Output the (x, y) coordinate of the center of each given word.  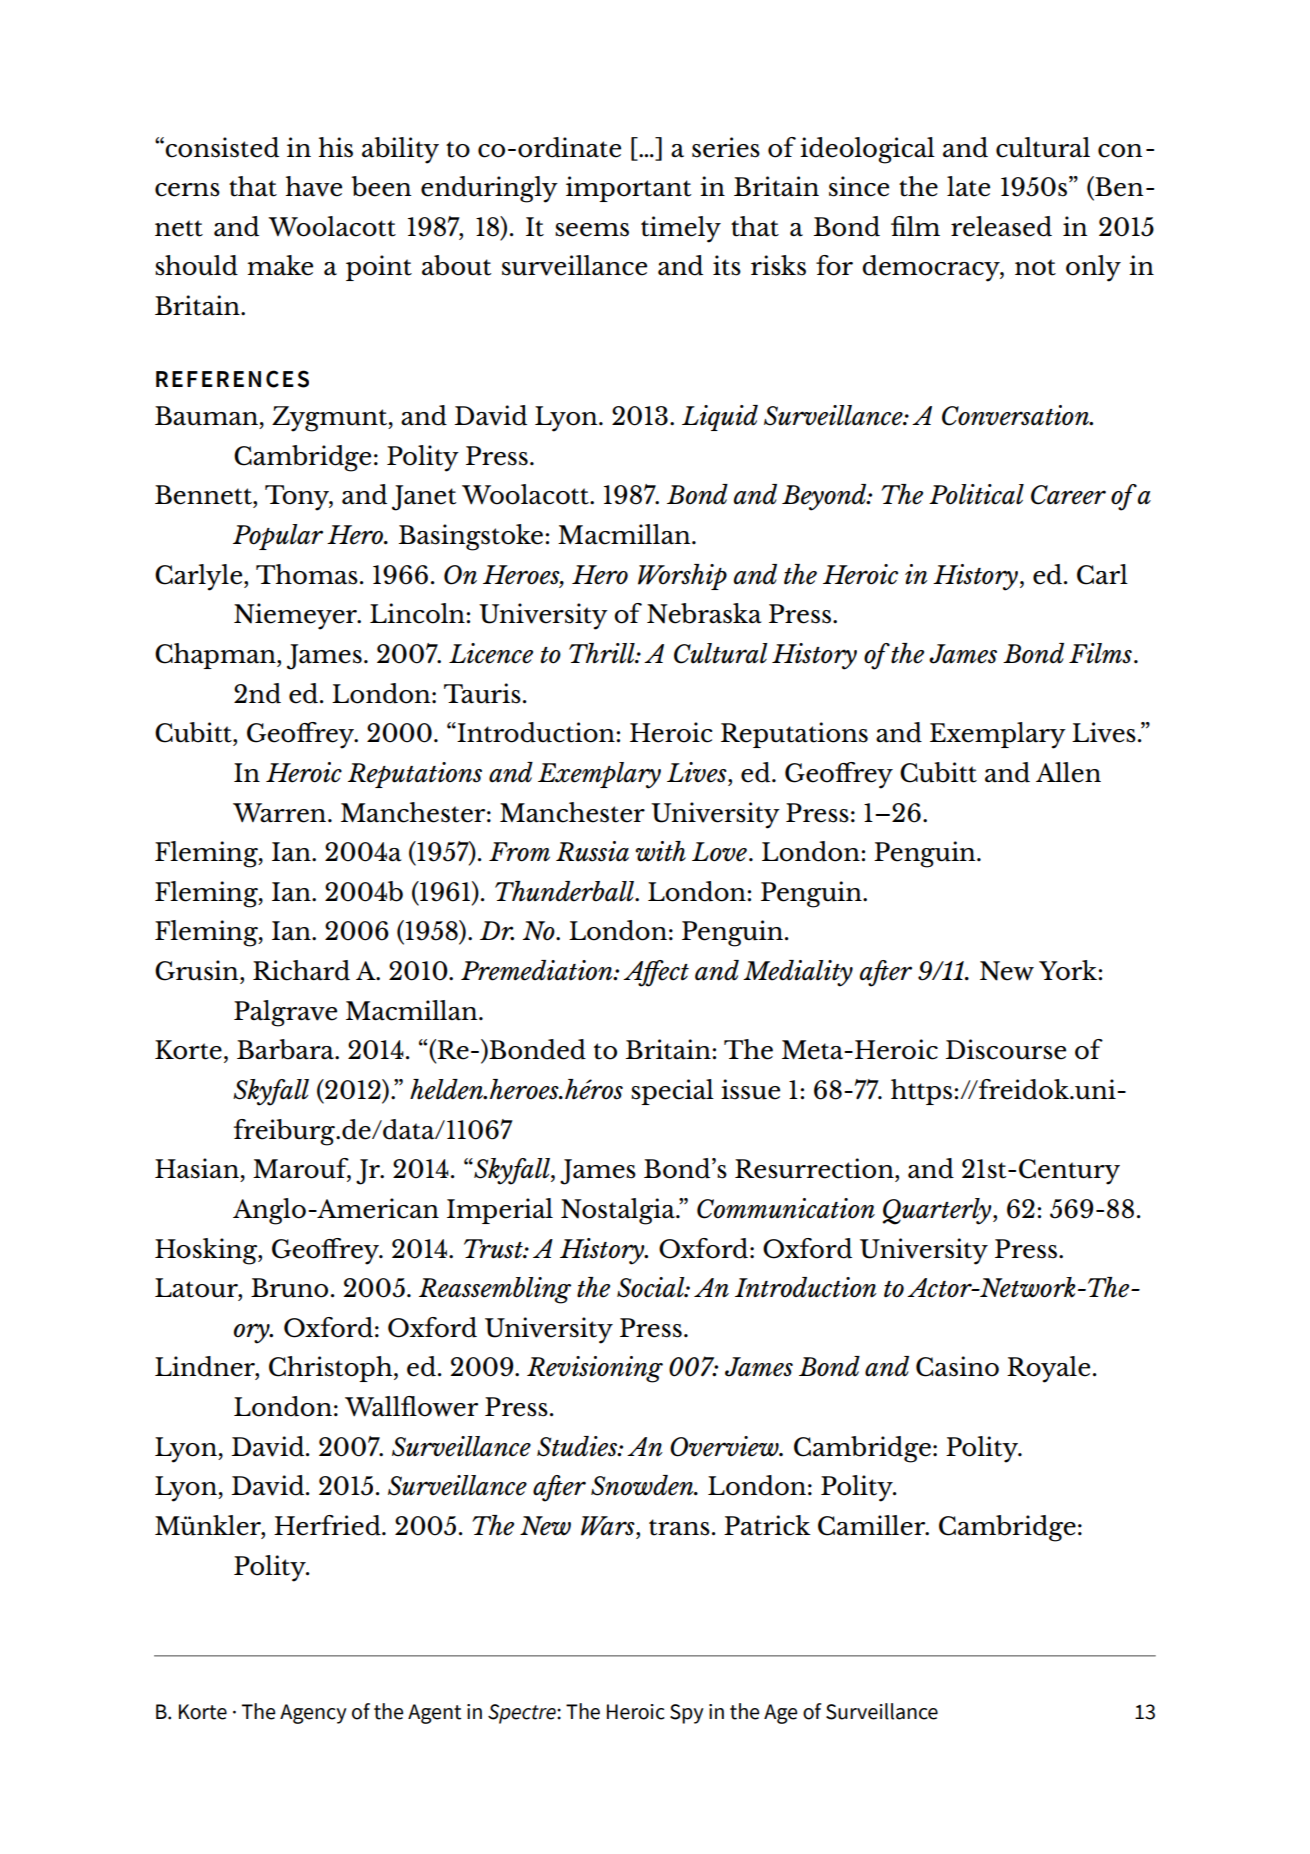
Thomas (307, 574)
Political (976, 494)
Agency (313, 1714)
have (314, 186)
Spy (687, 1714)
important (629, 189)
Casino (957, 1366)
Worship (682, 577)
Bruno (289, 1288)
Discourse (1006, 1049)
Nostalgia (619, 1211)
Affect (656, 973)
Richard (301, 970)
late (968, 186)
